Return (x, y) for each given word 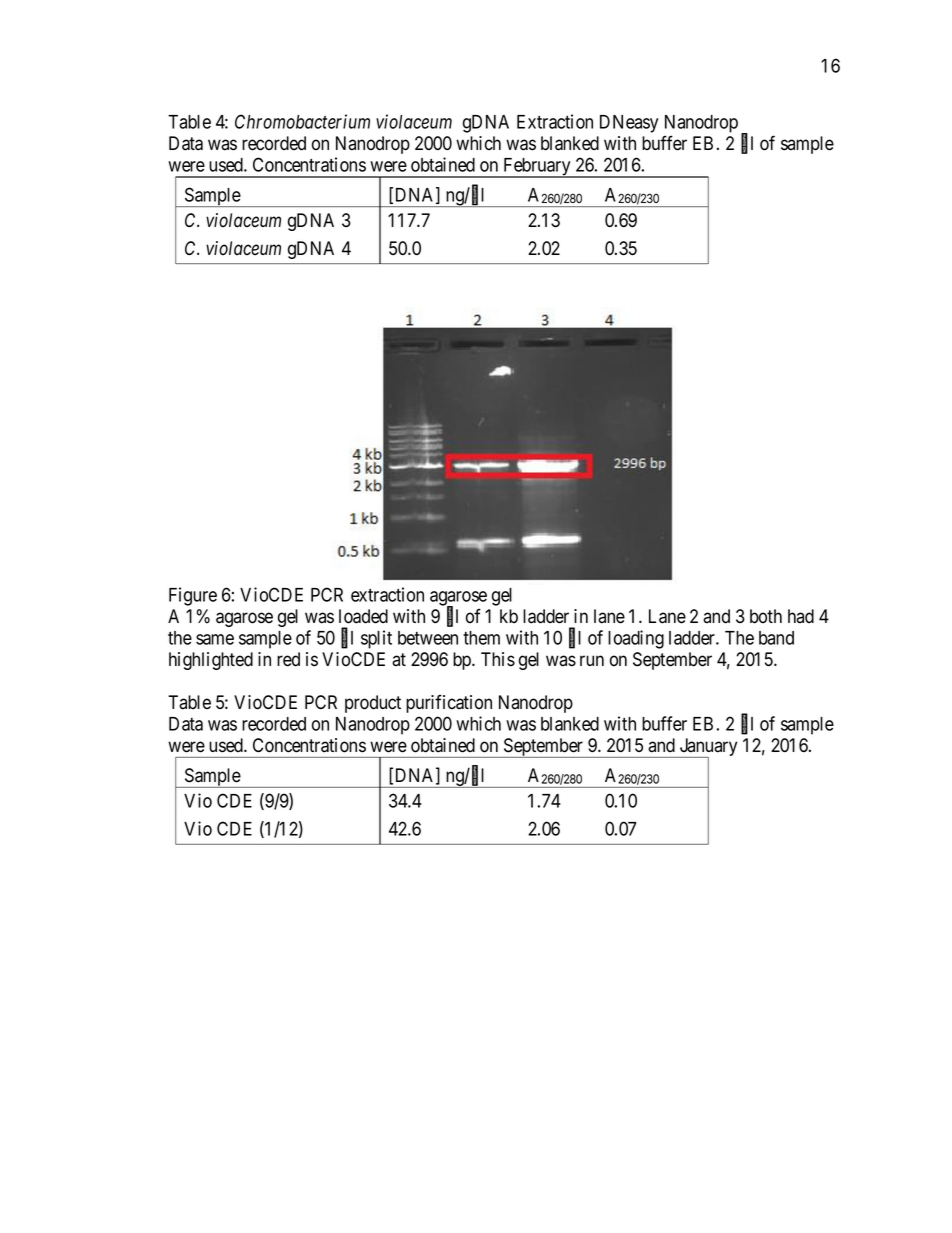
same (215, 639)
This (498, 659)
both (766, 616)
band (776, 638)
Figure (193, 596)
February (537, 168)
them (481, 638)
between (428, 638)
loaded (363, 616)
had (801, 616)
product (373, 704)
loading (636, 639)
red (288, 659)
